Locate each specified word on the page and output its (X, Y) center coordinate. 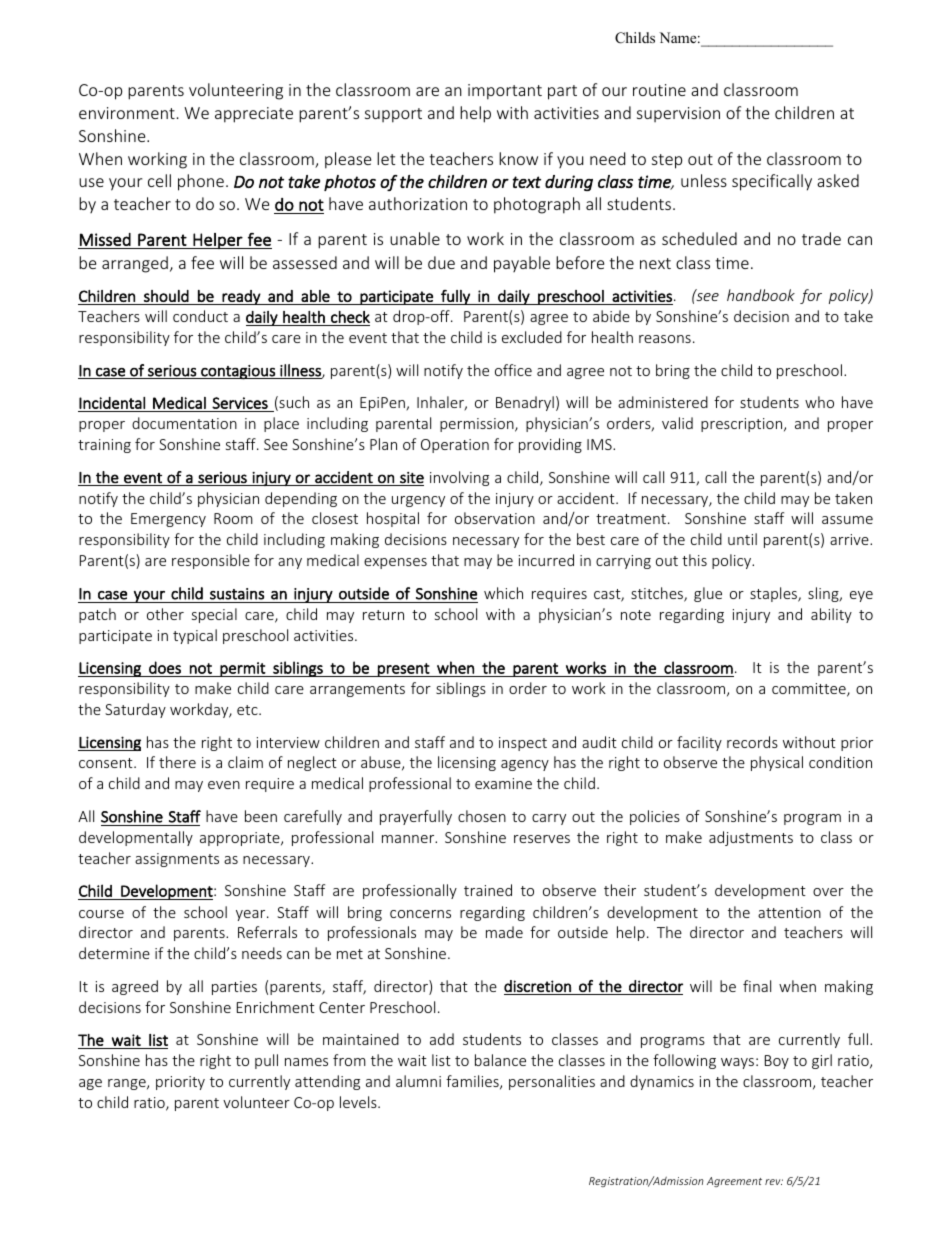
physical (777, 763)
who (819, 402)
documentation (184, 423)
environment (127, 113)
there (177, 762)
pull (266, 1061)
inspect (523, 744)
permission (478, 425)
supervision (678, 114)
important (505, 92)
